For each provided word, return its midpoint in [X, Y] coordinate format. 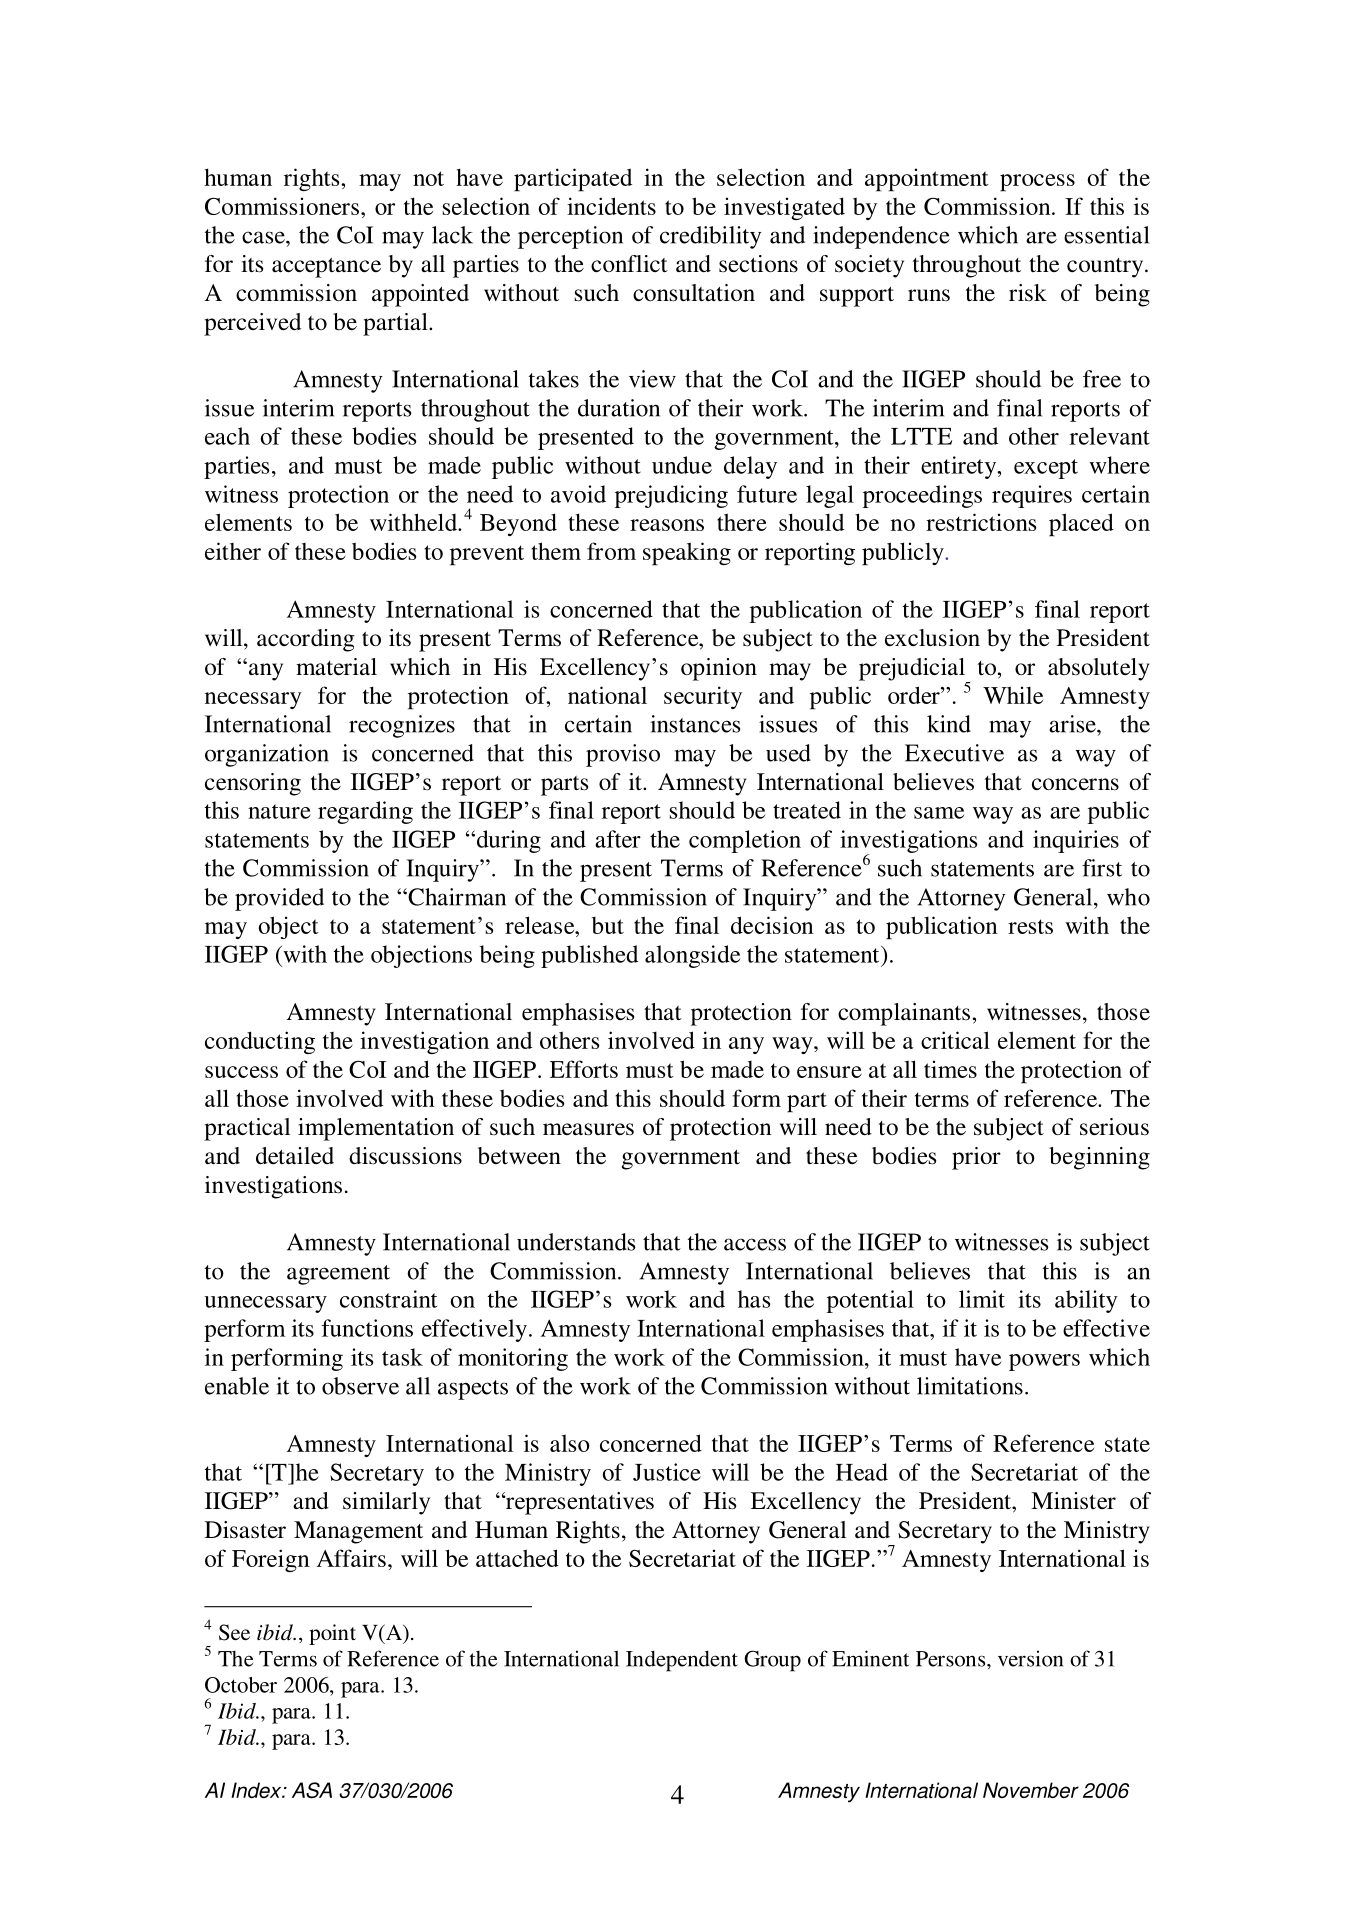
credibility [710, 237]
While [1013, 695]
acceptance [326, 268]
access [755, 1244]
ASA [312, 1790]
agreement [338, 1275]
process [1037, 183]
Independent [682, 1661]
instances [695, 724]
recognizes [402, 726]
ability [1086, 1301]
